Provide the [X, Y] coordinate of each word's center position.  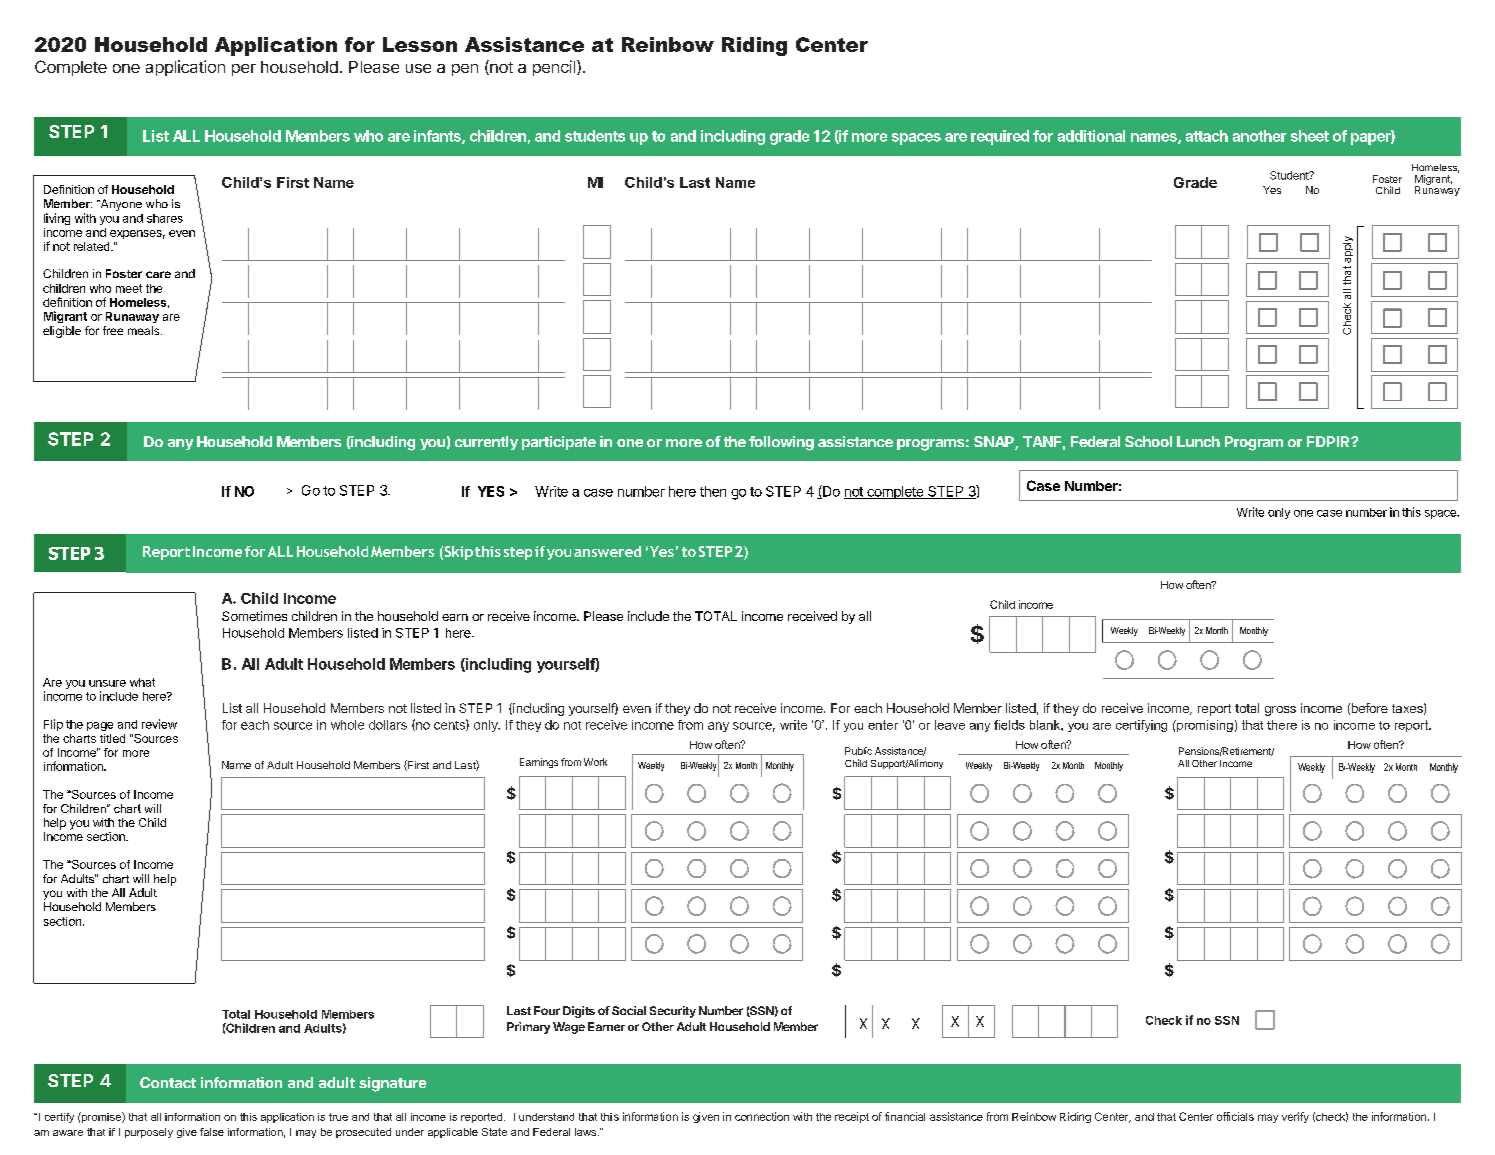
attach [1207, 136]
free [113, 330]
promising [1204, 726]
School [1148, 441]
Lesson [420, 44]
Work [595, 762]
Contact [168, 1082]
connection [762, 1116]
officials [1235, 1116]
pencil [554, 68]
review [159, 724]
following [781, 443]
